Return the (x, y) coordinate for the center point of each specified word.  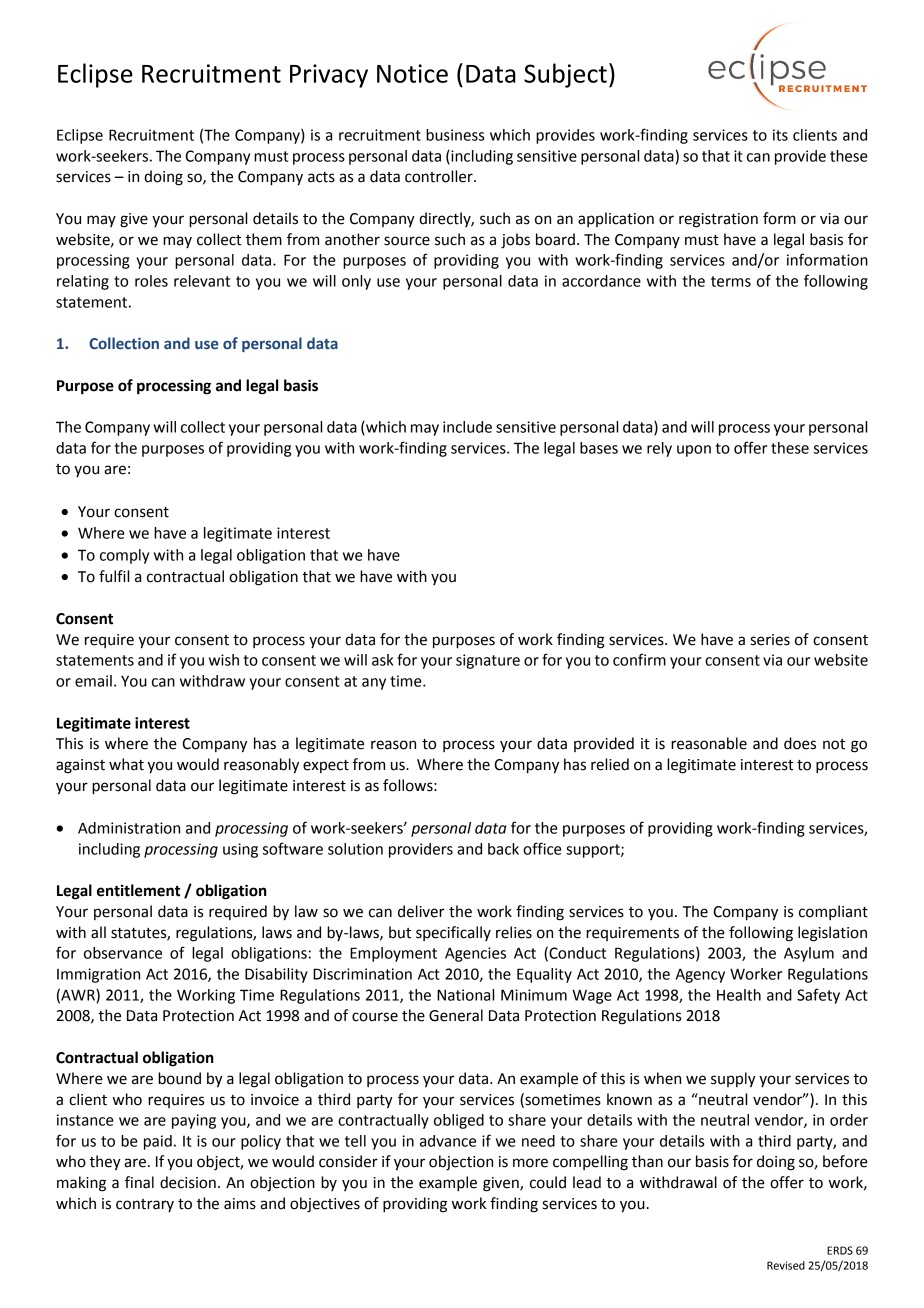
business (455, 135)
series (770, 640)
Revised (786, 1265)
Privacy (329, 76)
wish (224, 660)
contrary (145, 1205)
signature (488, 661)
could (548, 1182)
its (780, 135)
